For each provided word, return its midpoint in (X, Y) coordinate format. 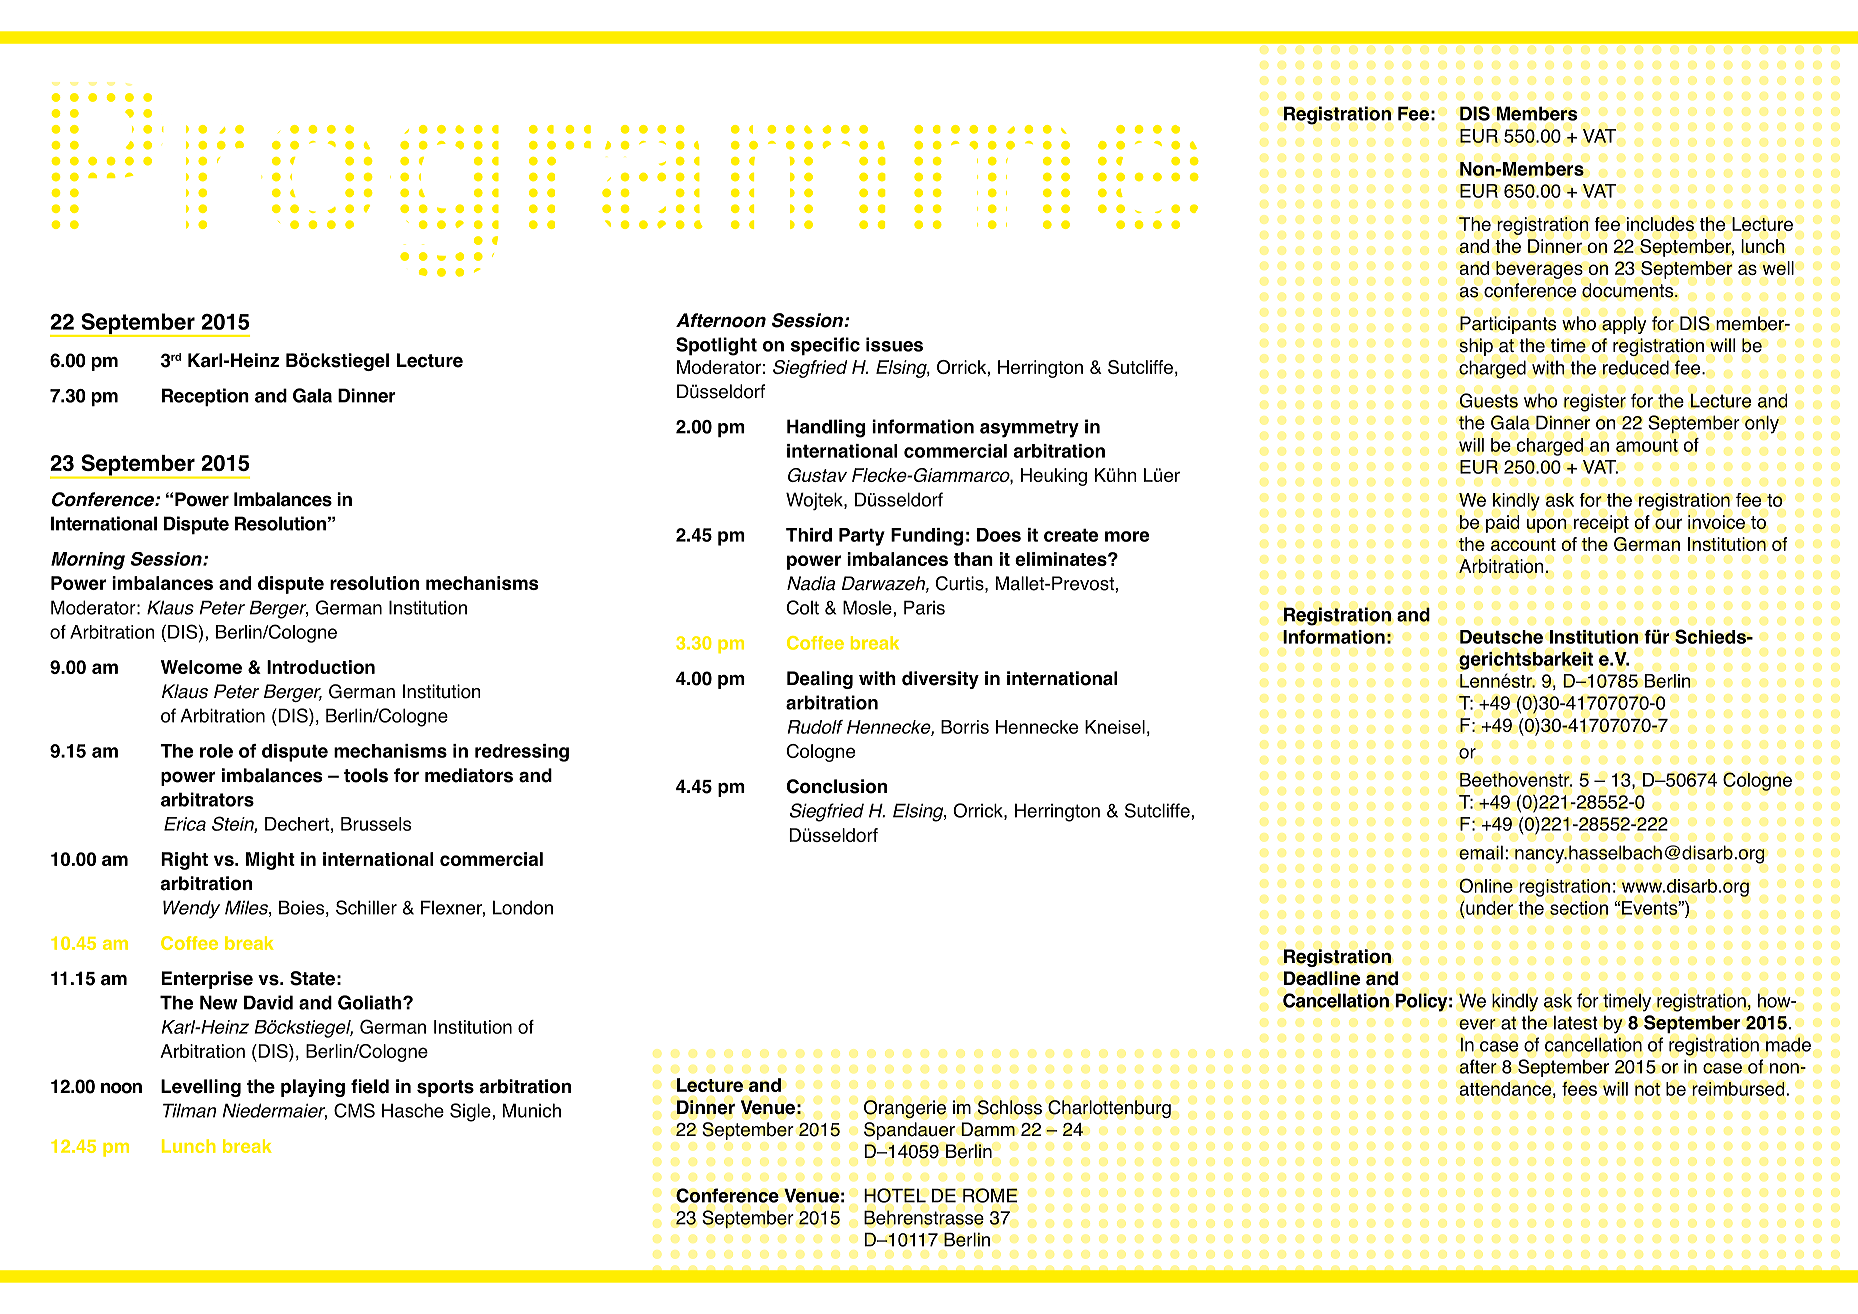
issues (894, 344)
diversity (940, 680)
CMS (354, 1110)
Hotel (895, 1195)
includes (1660, 224)
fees (1579, 1088)
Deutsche (1501, 637)
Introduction (321, 667)
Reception (205, 397)
